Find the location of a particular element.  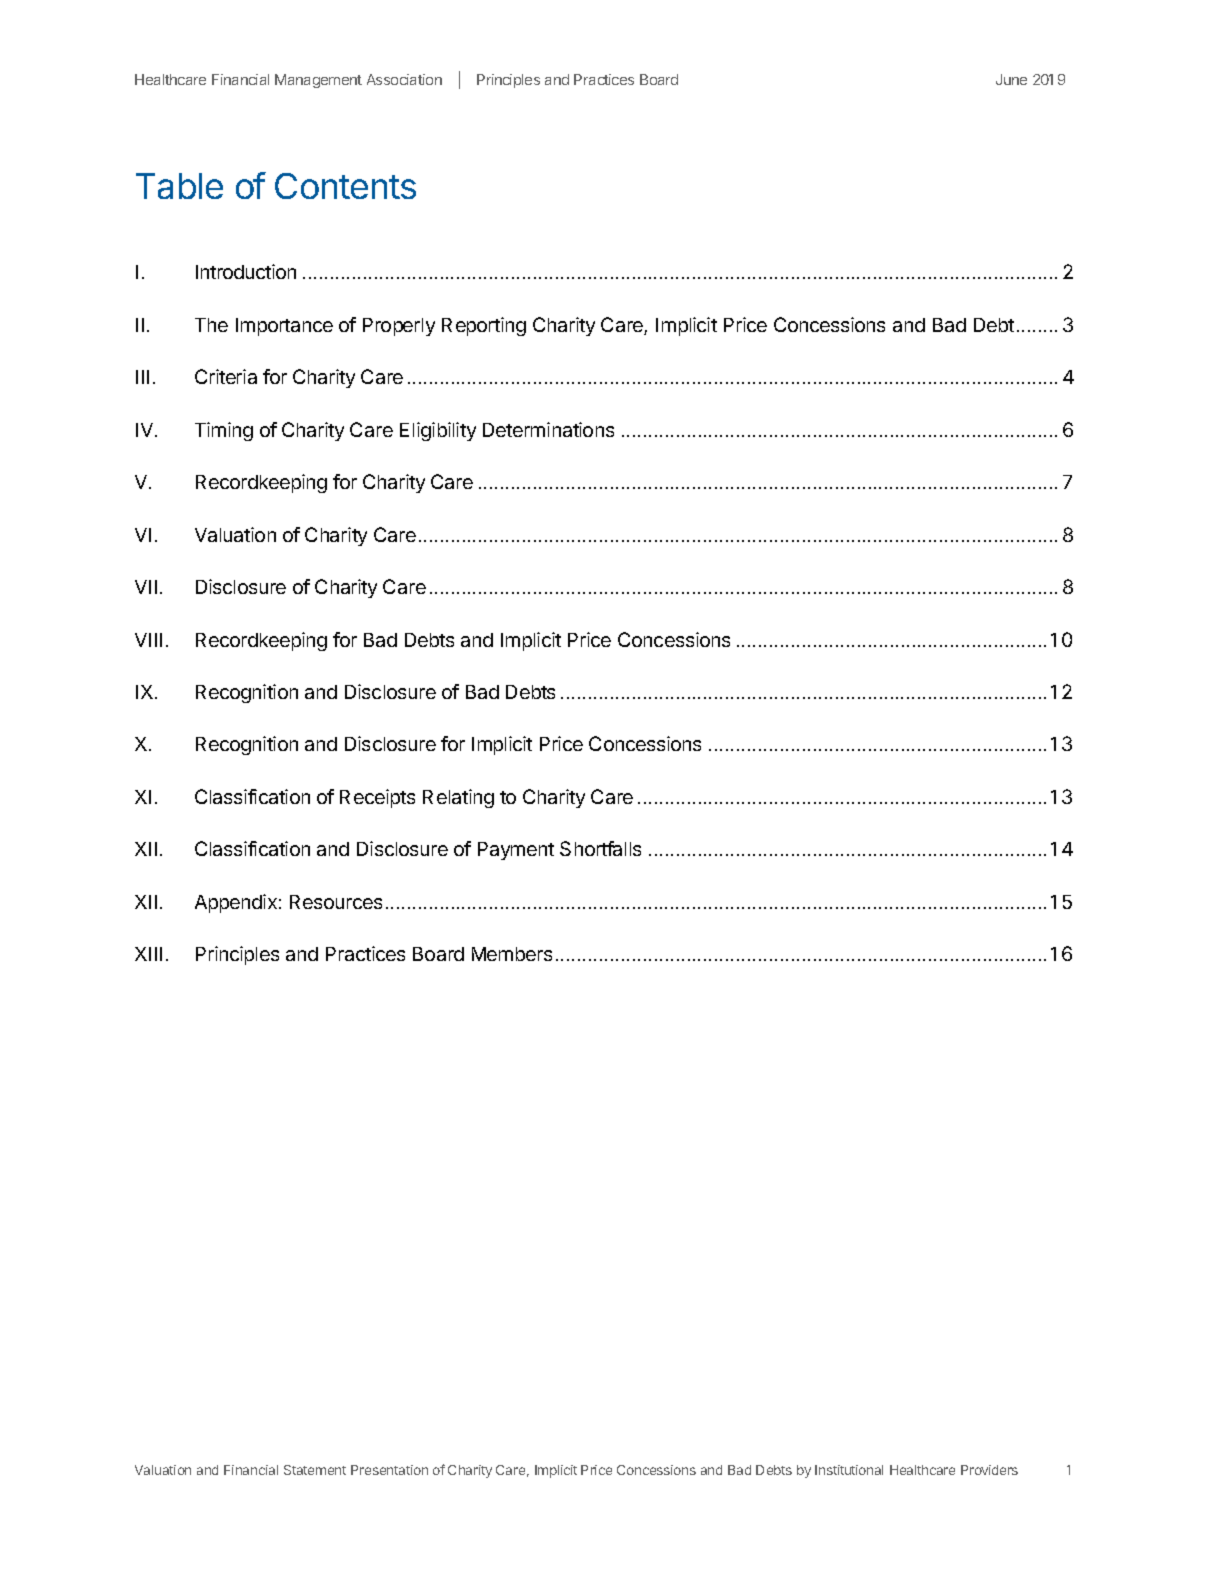

Receipts is located at coordinates (377, 798).
